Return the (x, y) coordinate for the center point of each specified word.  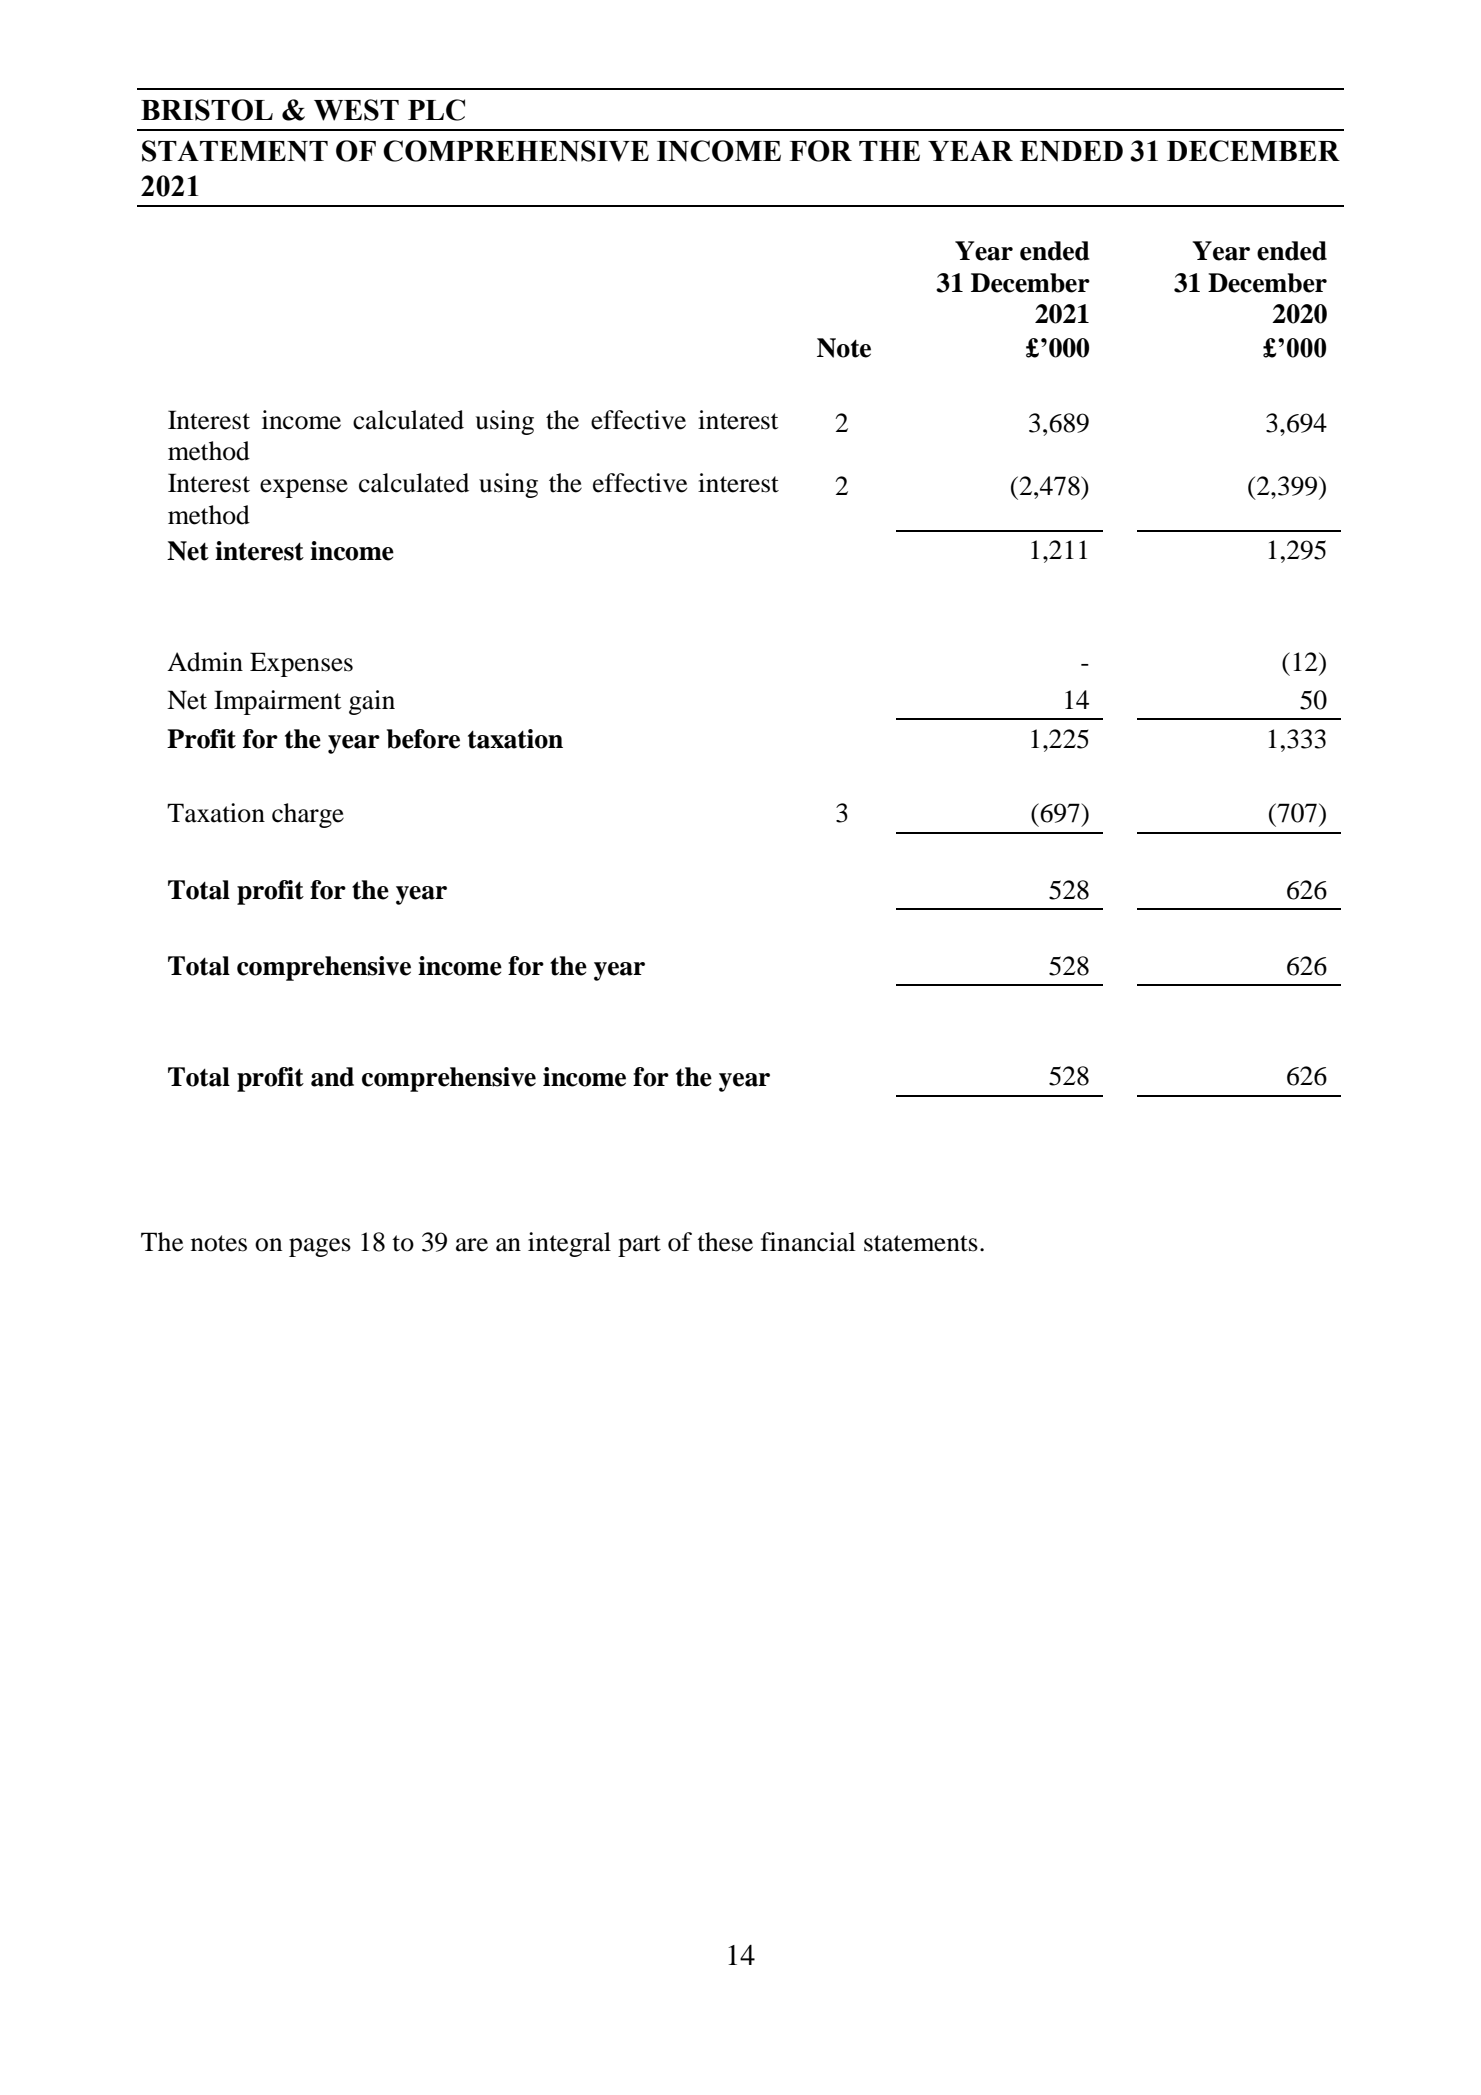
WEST (356, 110)
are (472, 1245)
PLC (436, 110)
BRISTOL (207, 110)
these (725, 1242)
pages (320, 1247)
